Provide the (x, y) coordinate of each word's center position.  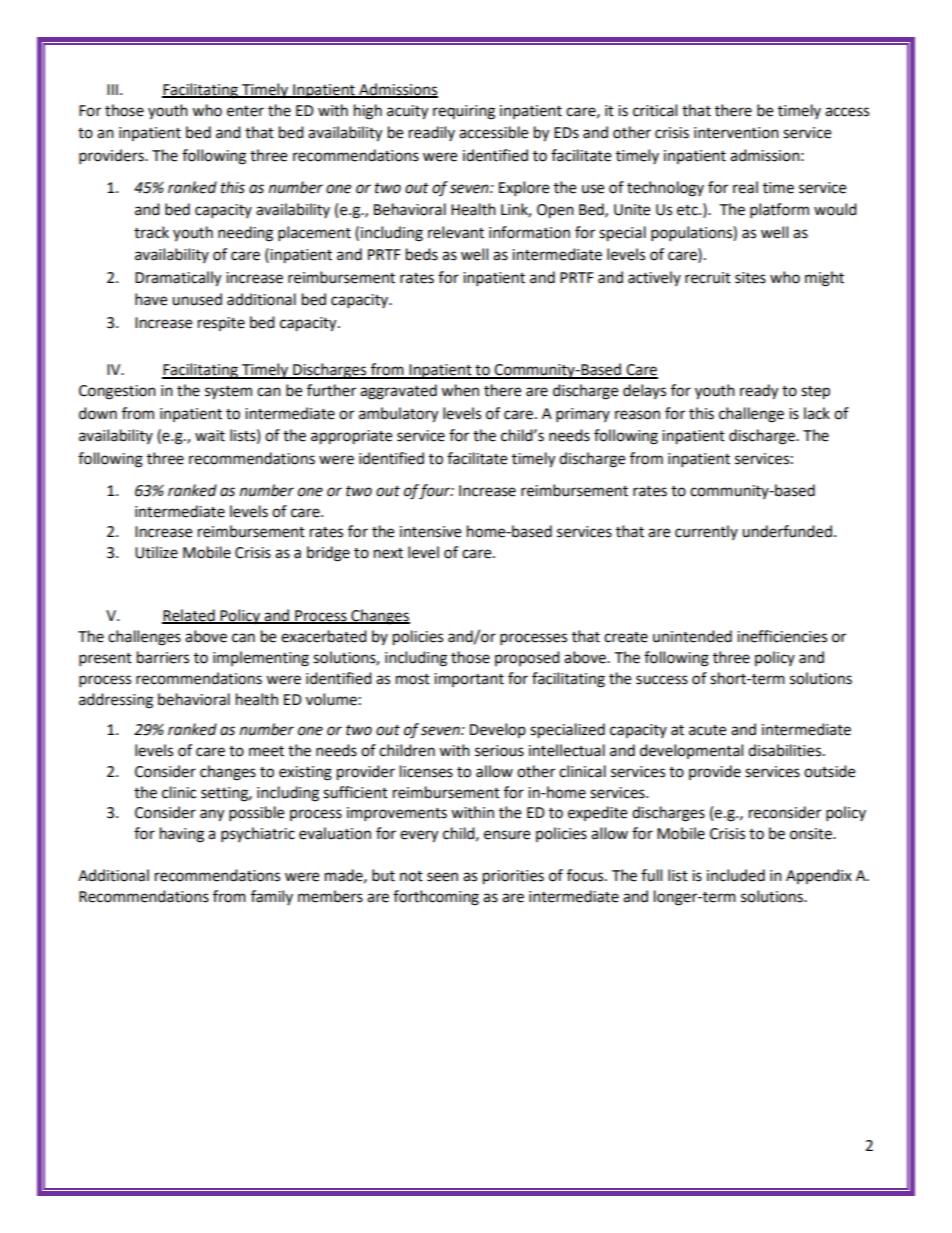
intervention (736, 133)
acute (707, 730)
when (460, 390)
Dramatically (178, 279)
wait (210, 436)
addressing (116, 701)
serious (499, 751)
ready (759, 392)
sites (750, 278)
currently (706, 532)
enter (245, 111)
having (182, 835)
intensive (430, 532)
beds (422, 254)
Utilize (156, 552)
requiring (464, 112)
